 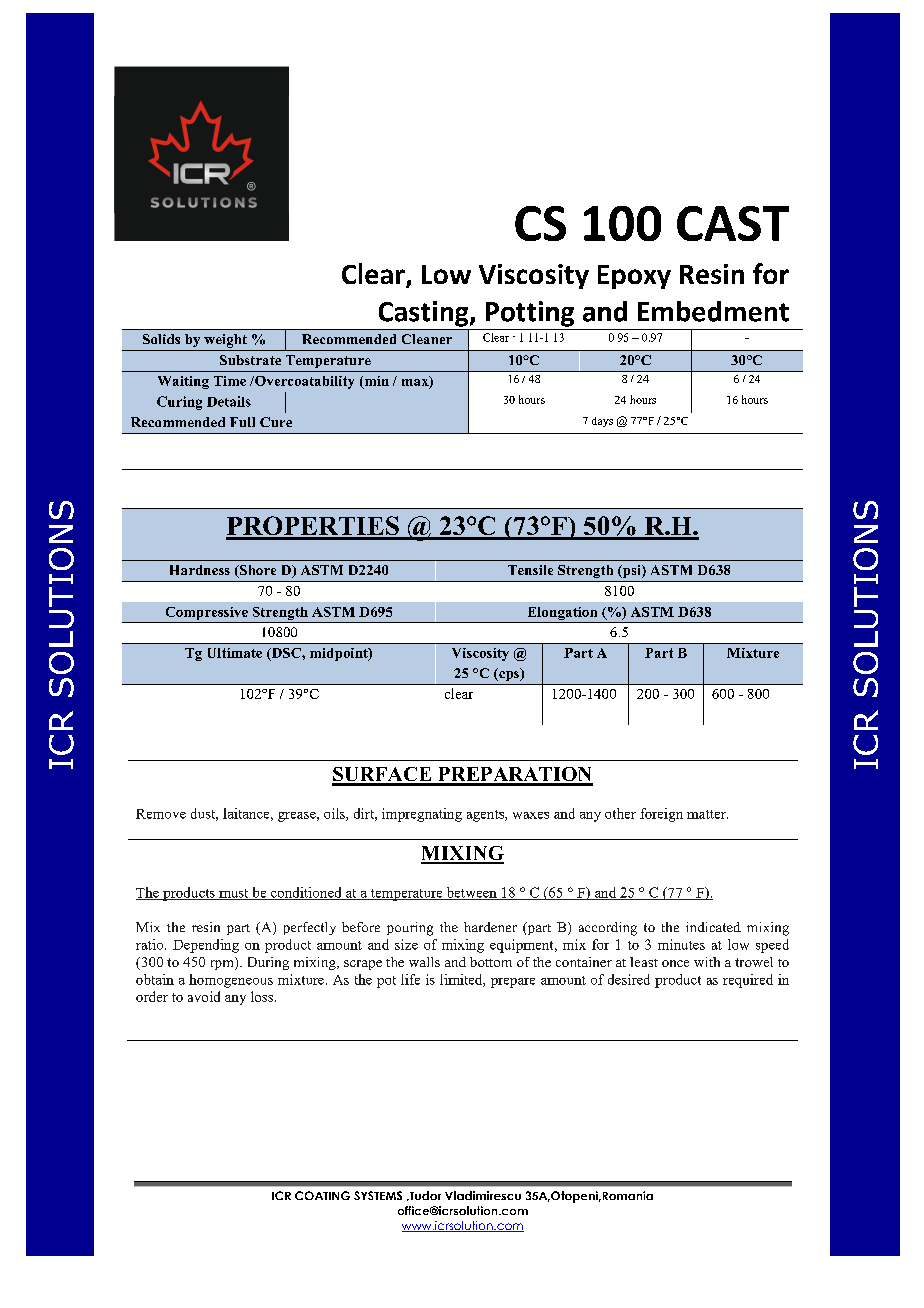 I want to click on Ultimate, so click(x=235, y=653).
